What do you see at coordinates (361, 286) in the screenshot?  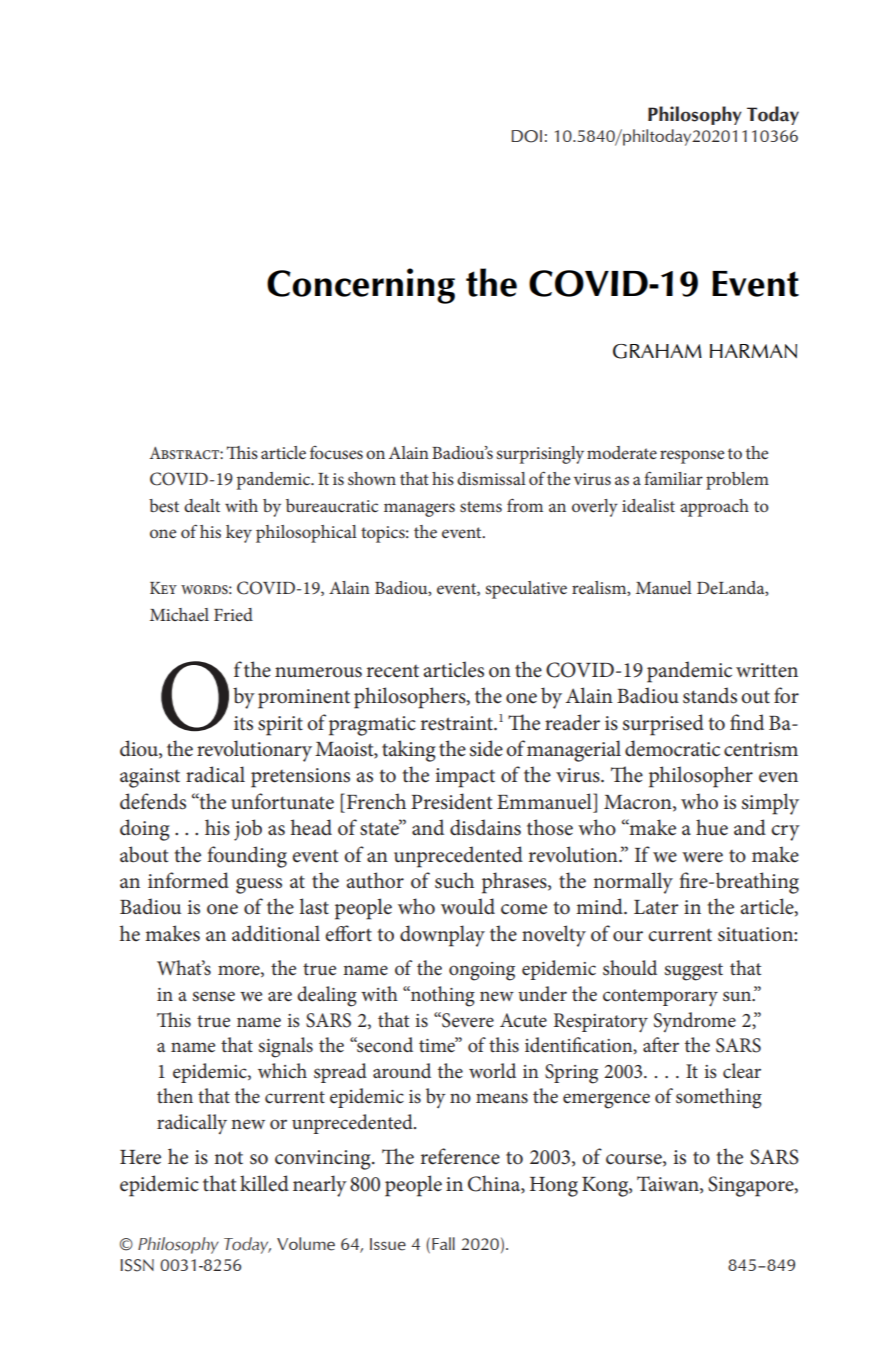 I see `Concerning` at bounding box center [361, 286].
